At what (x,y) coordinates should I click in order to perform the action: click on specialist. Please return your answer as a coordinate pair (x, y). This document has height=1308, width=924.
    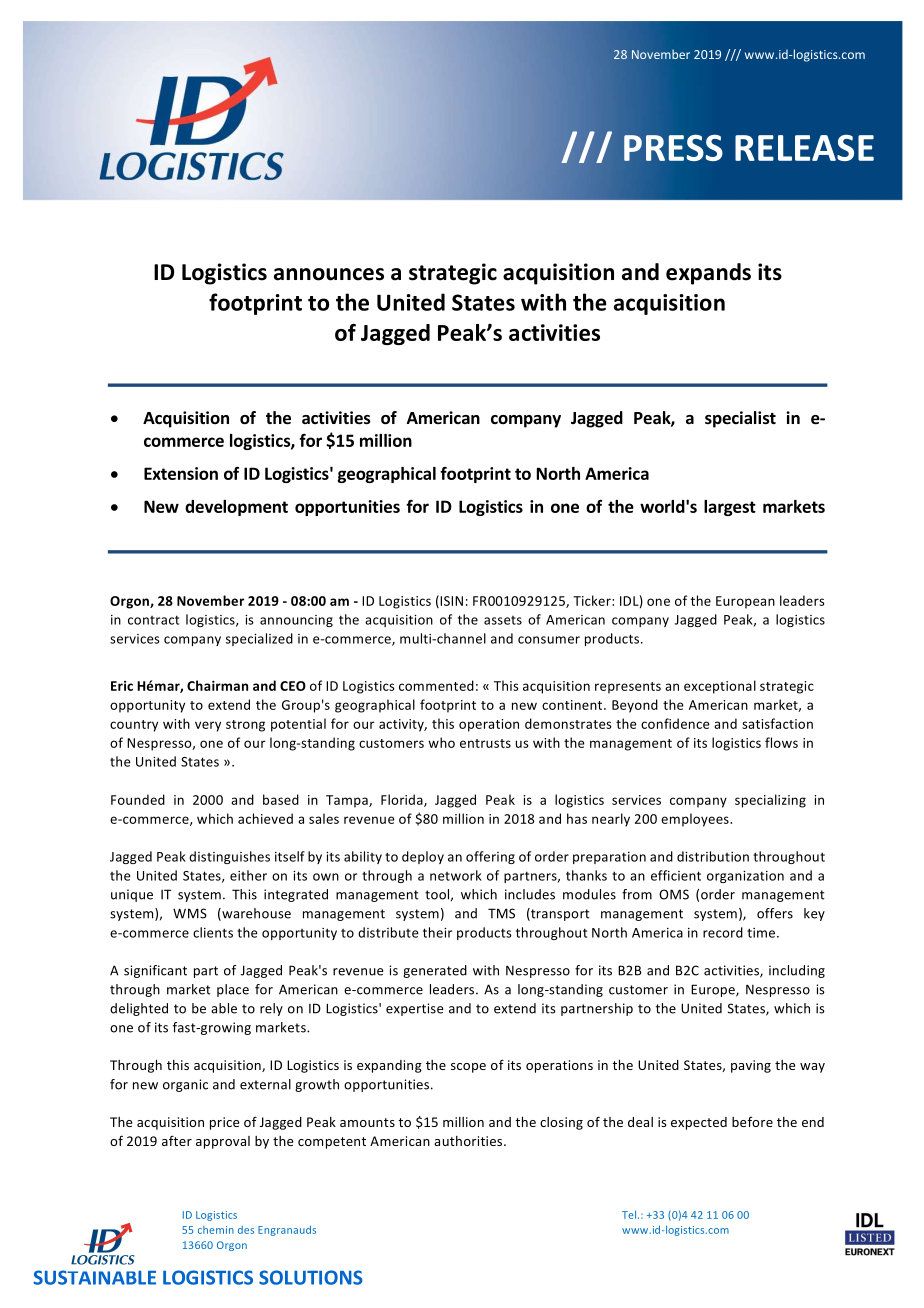
    Looking at the image, I should click on (740, 419).
